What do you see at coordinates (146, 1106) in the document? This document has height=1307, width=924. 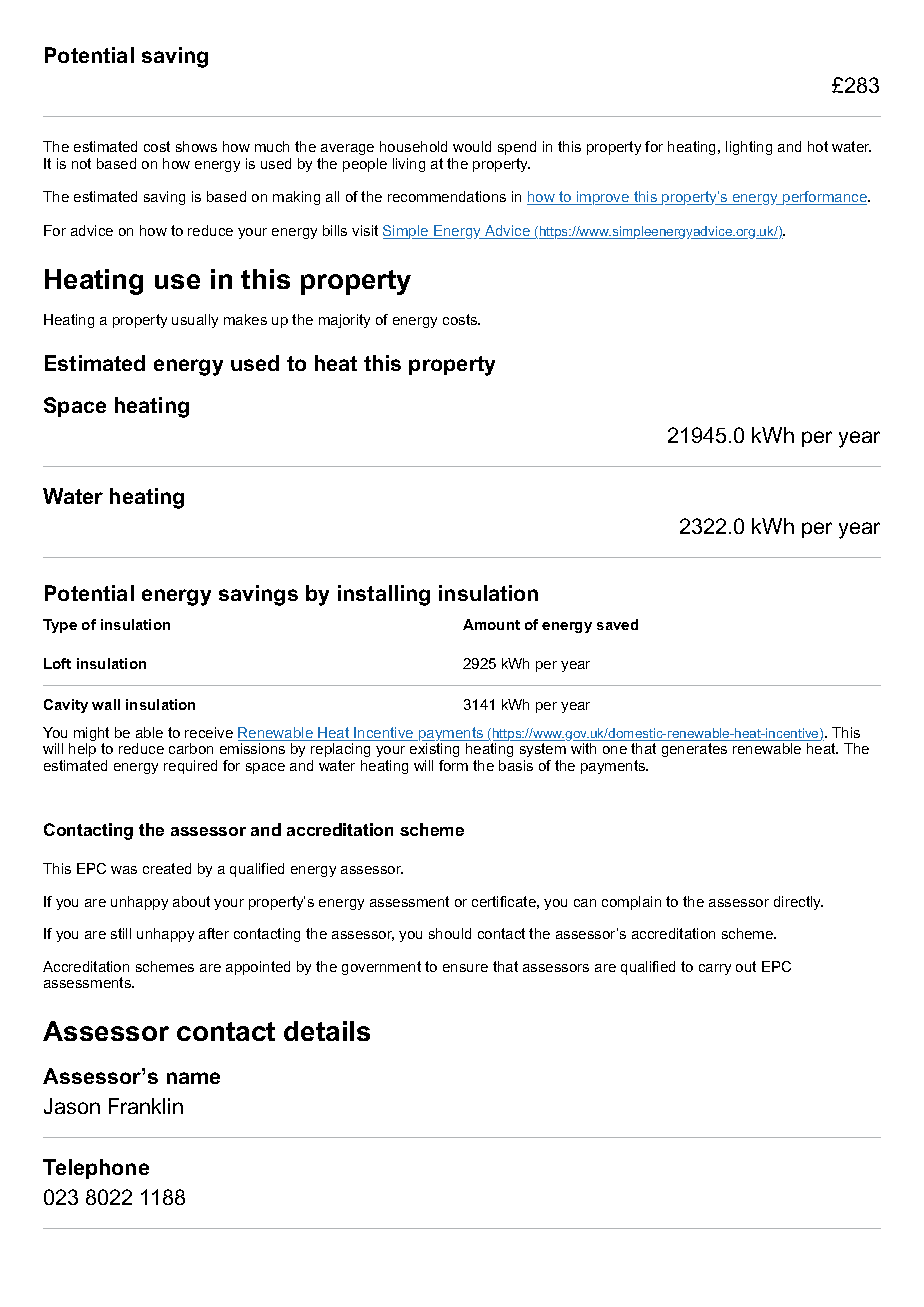 I see `Franklin` at bounding box center [146, 1106].
